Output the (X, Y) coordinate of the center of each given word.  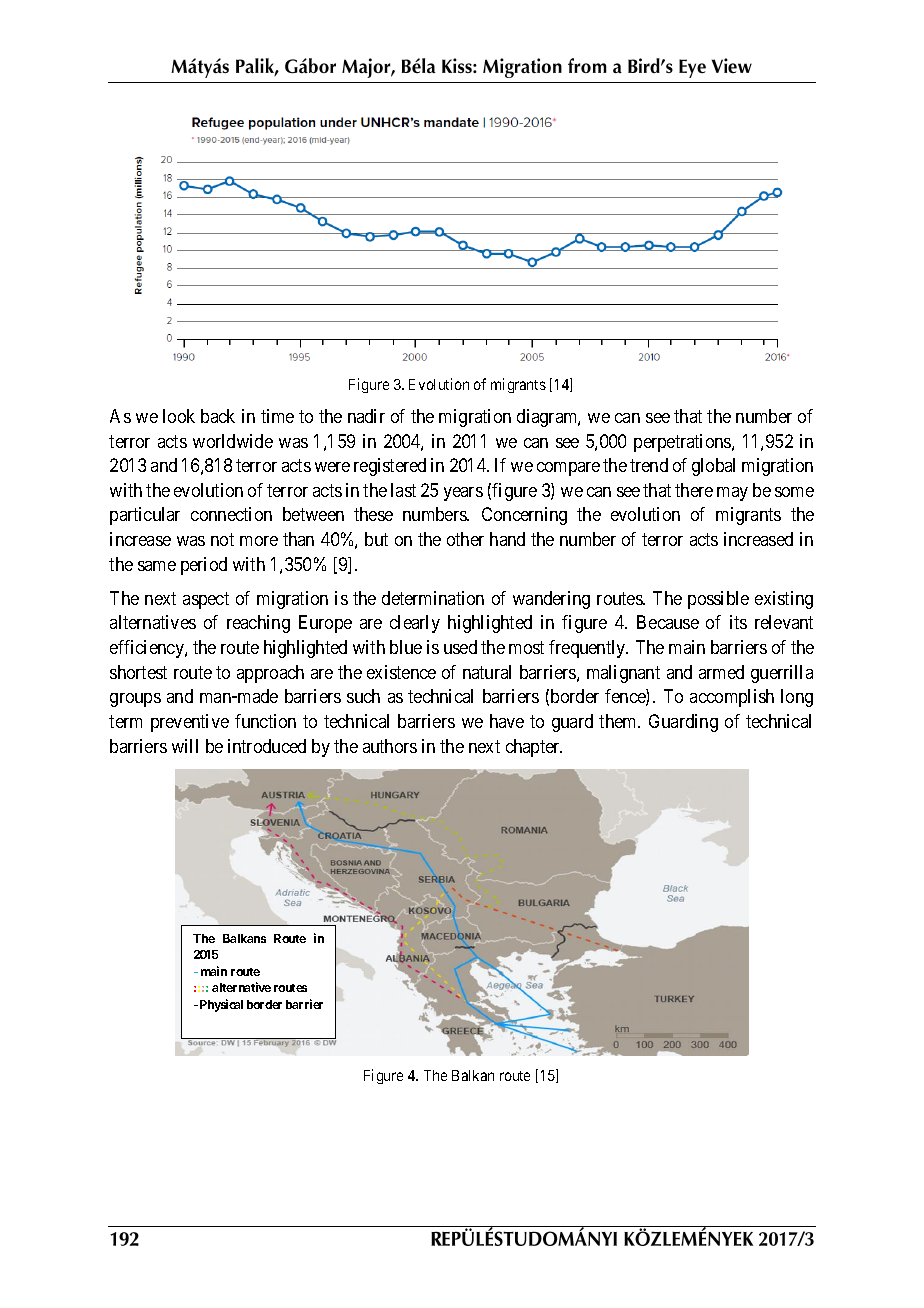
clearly (415, 624)
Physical (221, 1005)
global (713, 467)
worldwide (233, 441)
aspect (206, 600)
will (185, 746)
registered (390, 467)
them (619, 721)
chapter (534, 748)
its (738, 622)
